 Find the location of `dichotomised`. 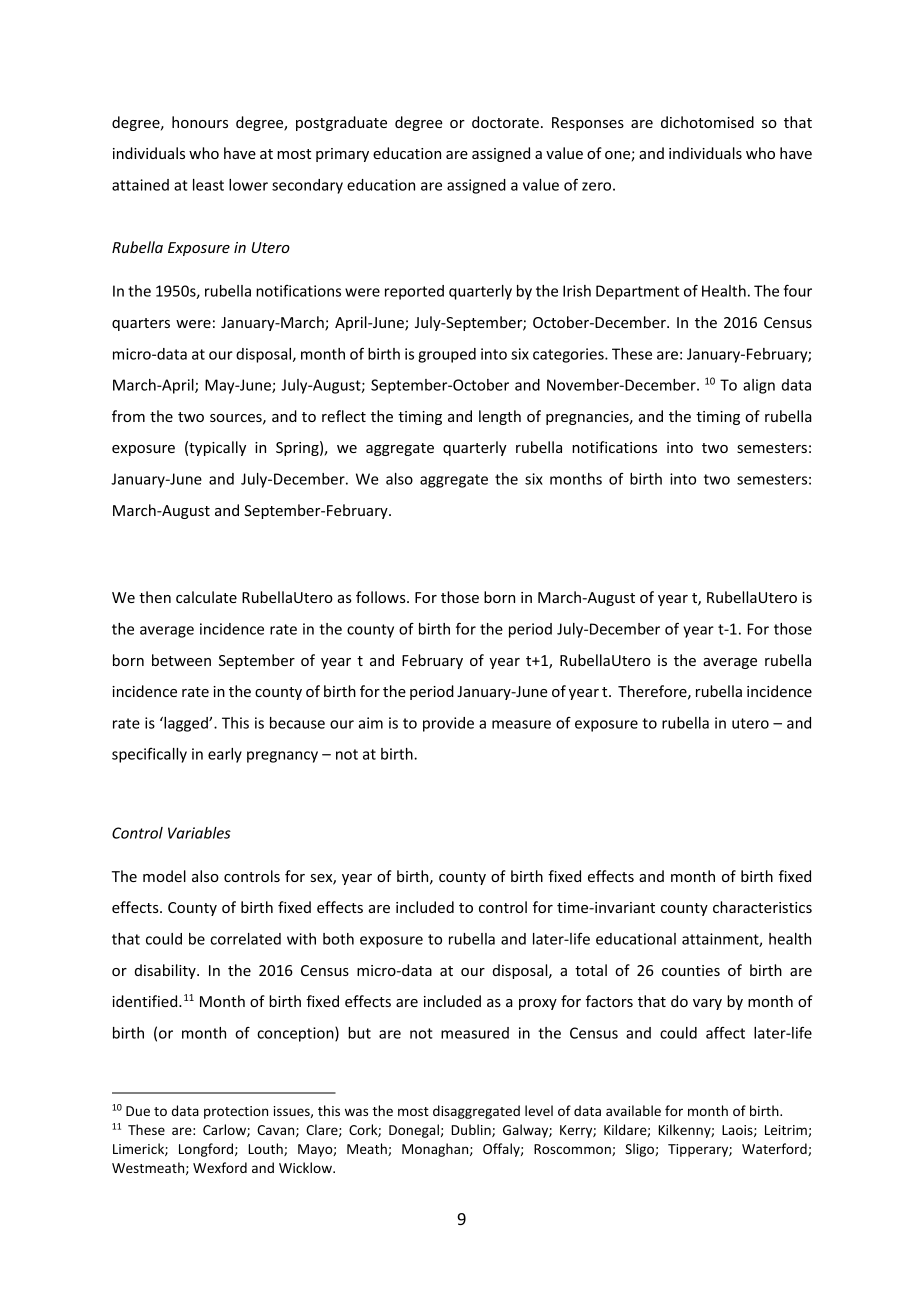

dichotomised is located at coordinates (707, 122).
